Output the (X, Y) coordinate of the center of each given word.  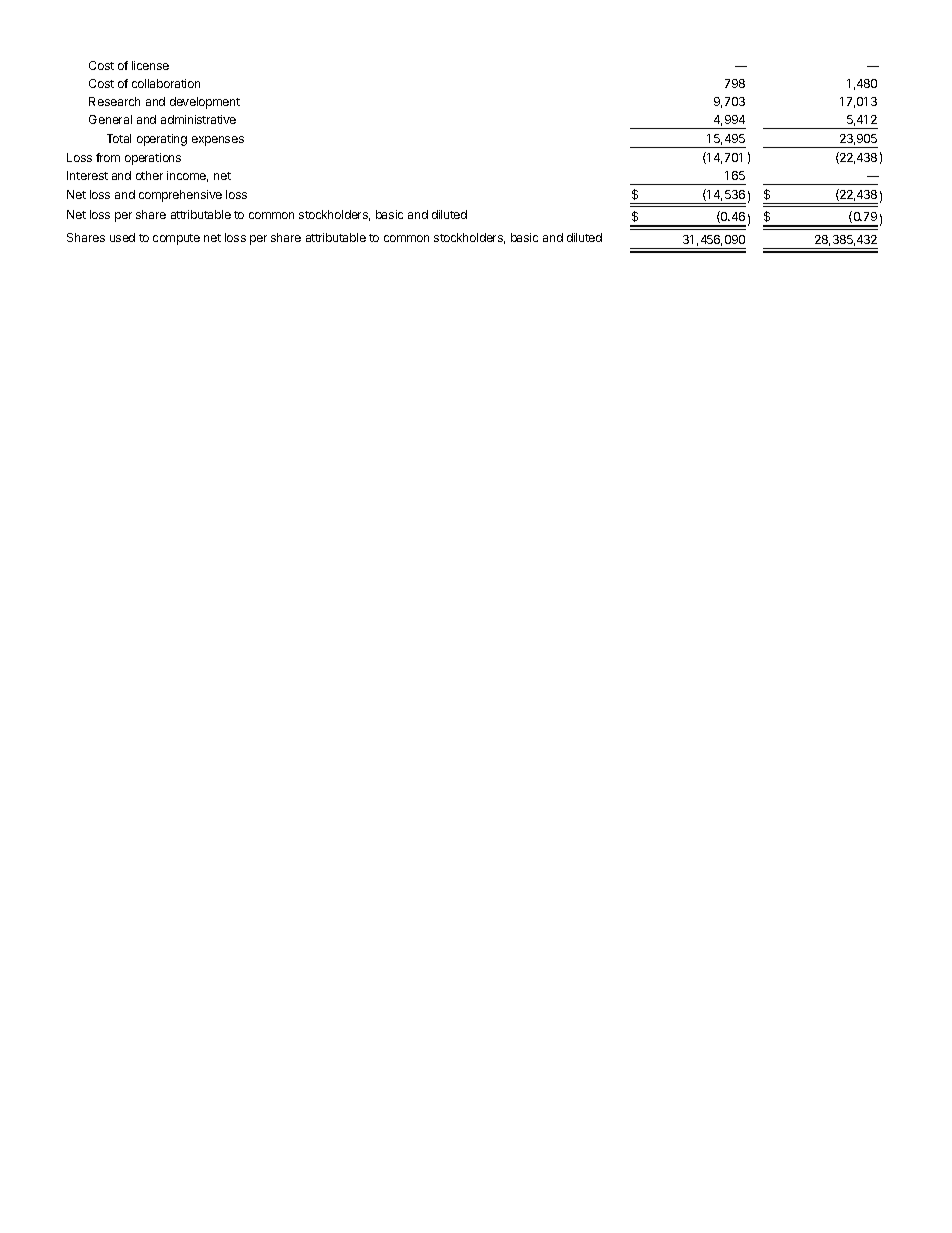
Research (114, 101)
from (108, 157)
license (150, 65)
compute (176, 239)
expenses (218, 141)
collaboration (166, 83)
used (122, 237)
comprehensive (180, 196)
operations (153, 159)
